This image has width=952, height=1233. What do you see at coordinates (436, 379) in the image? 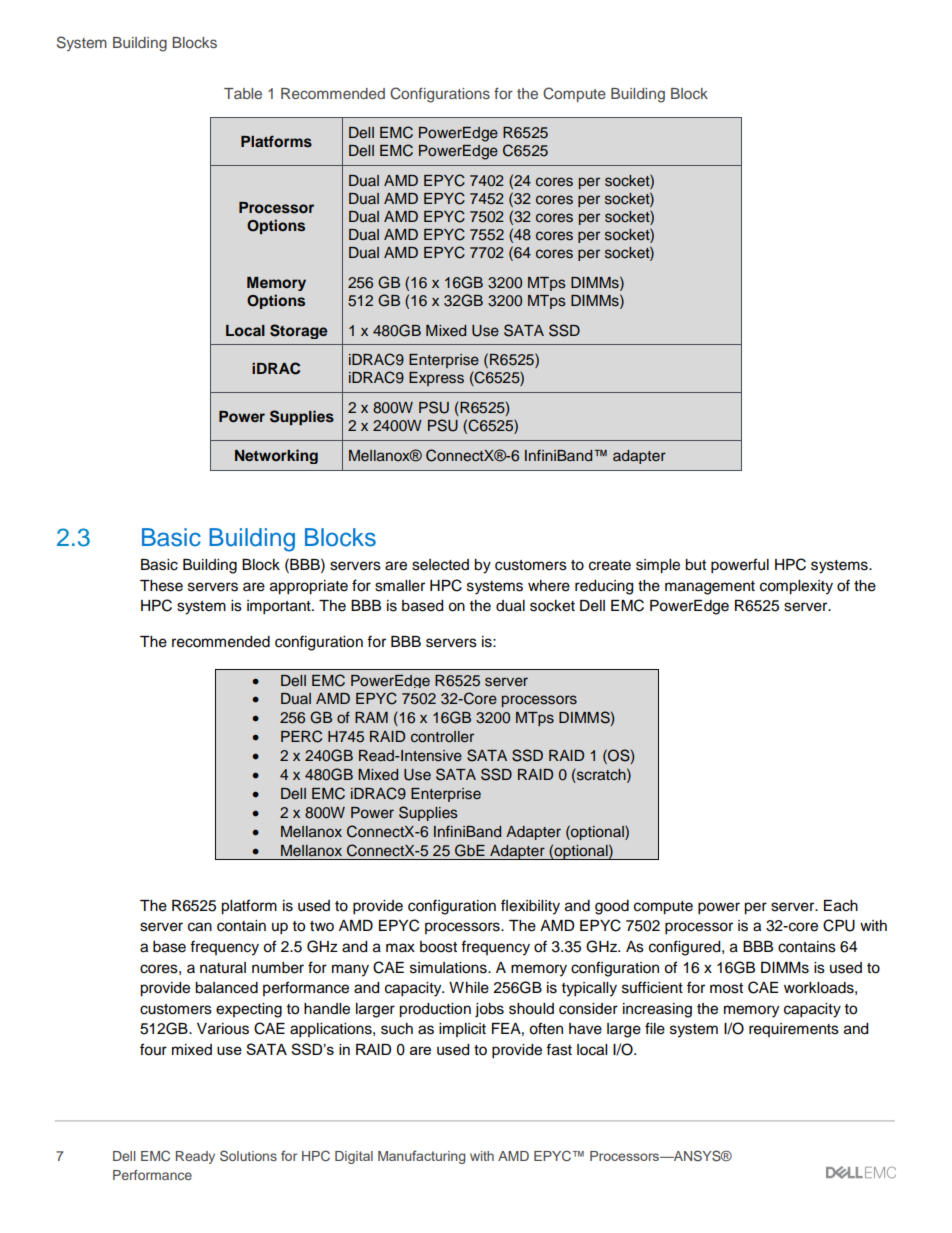
I see `Express` at bounding box center [436, 379].
